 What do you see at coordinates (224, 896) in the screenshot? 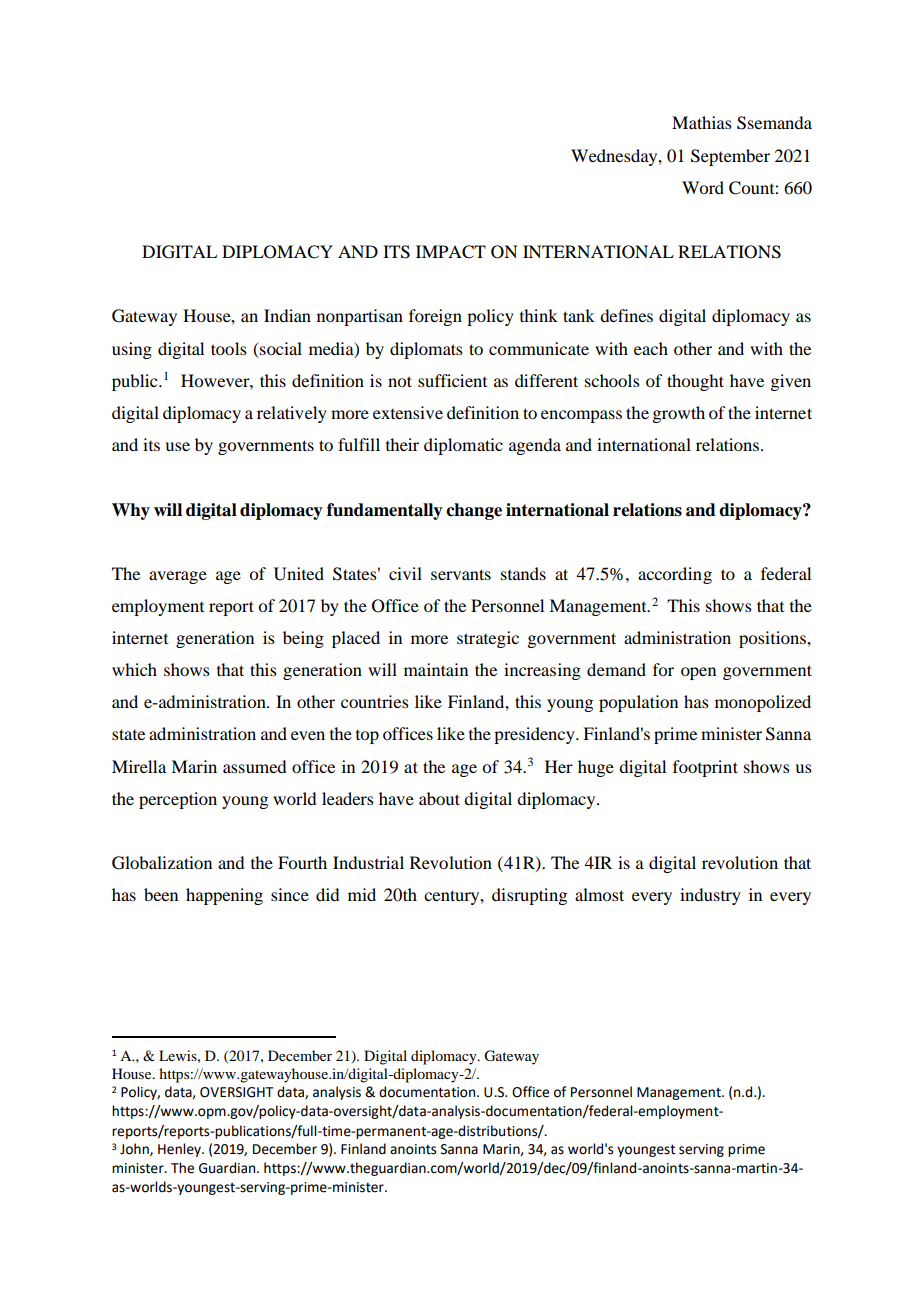
I see `happening` at bounding box center [224, 896].
